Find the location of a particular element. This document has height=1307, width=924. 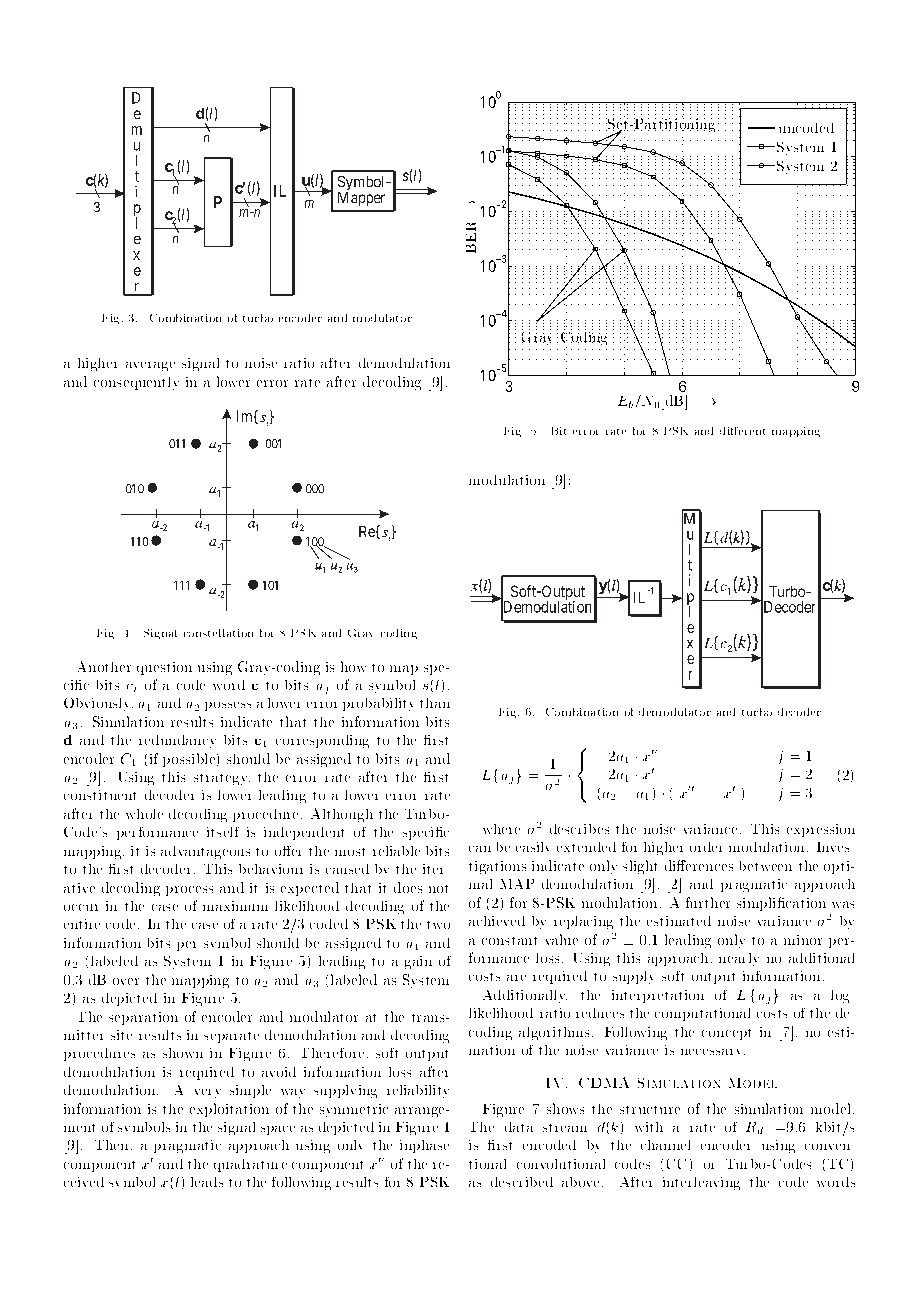

average is located at coordinates (150, 366).
